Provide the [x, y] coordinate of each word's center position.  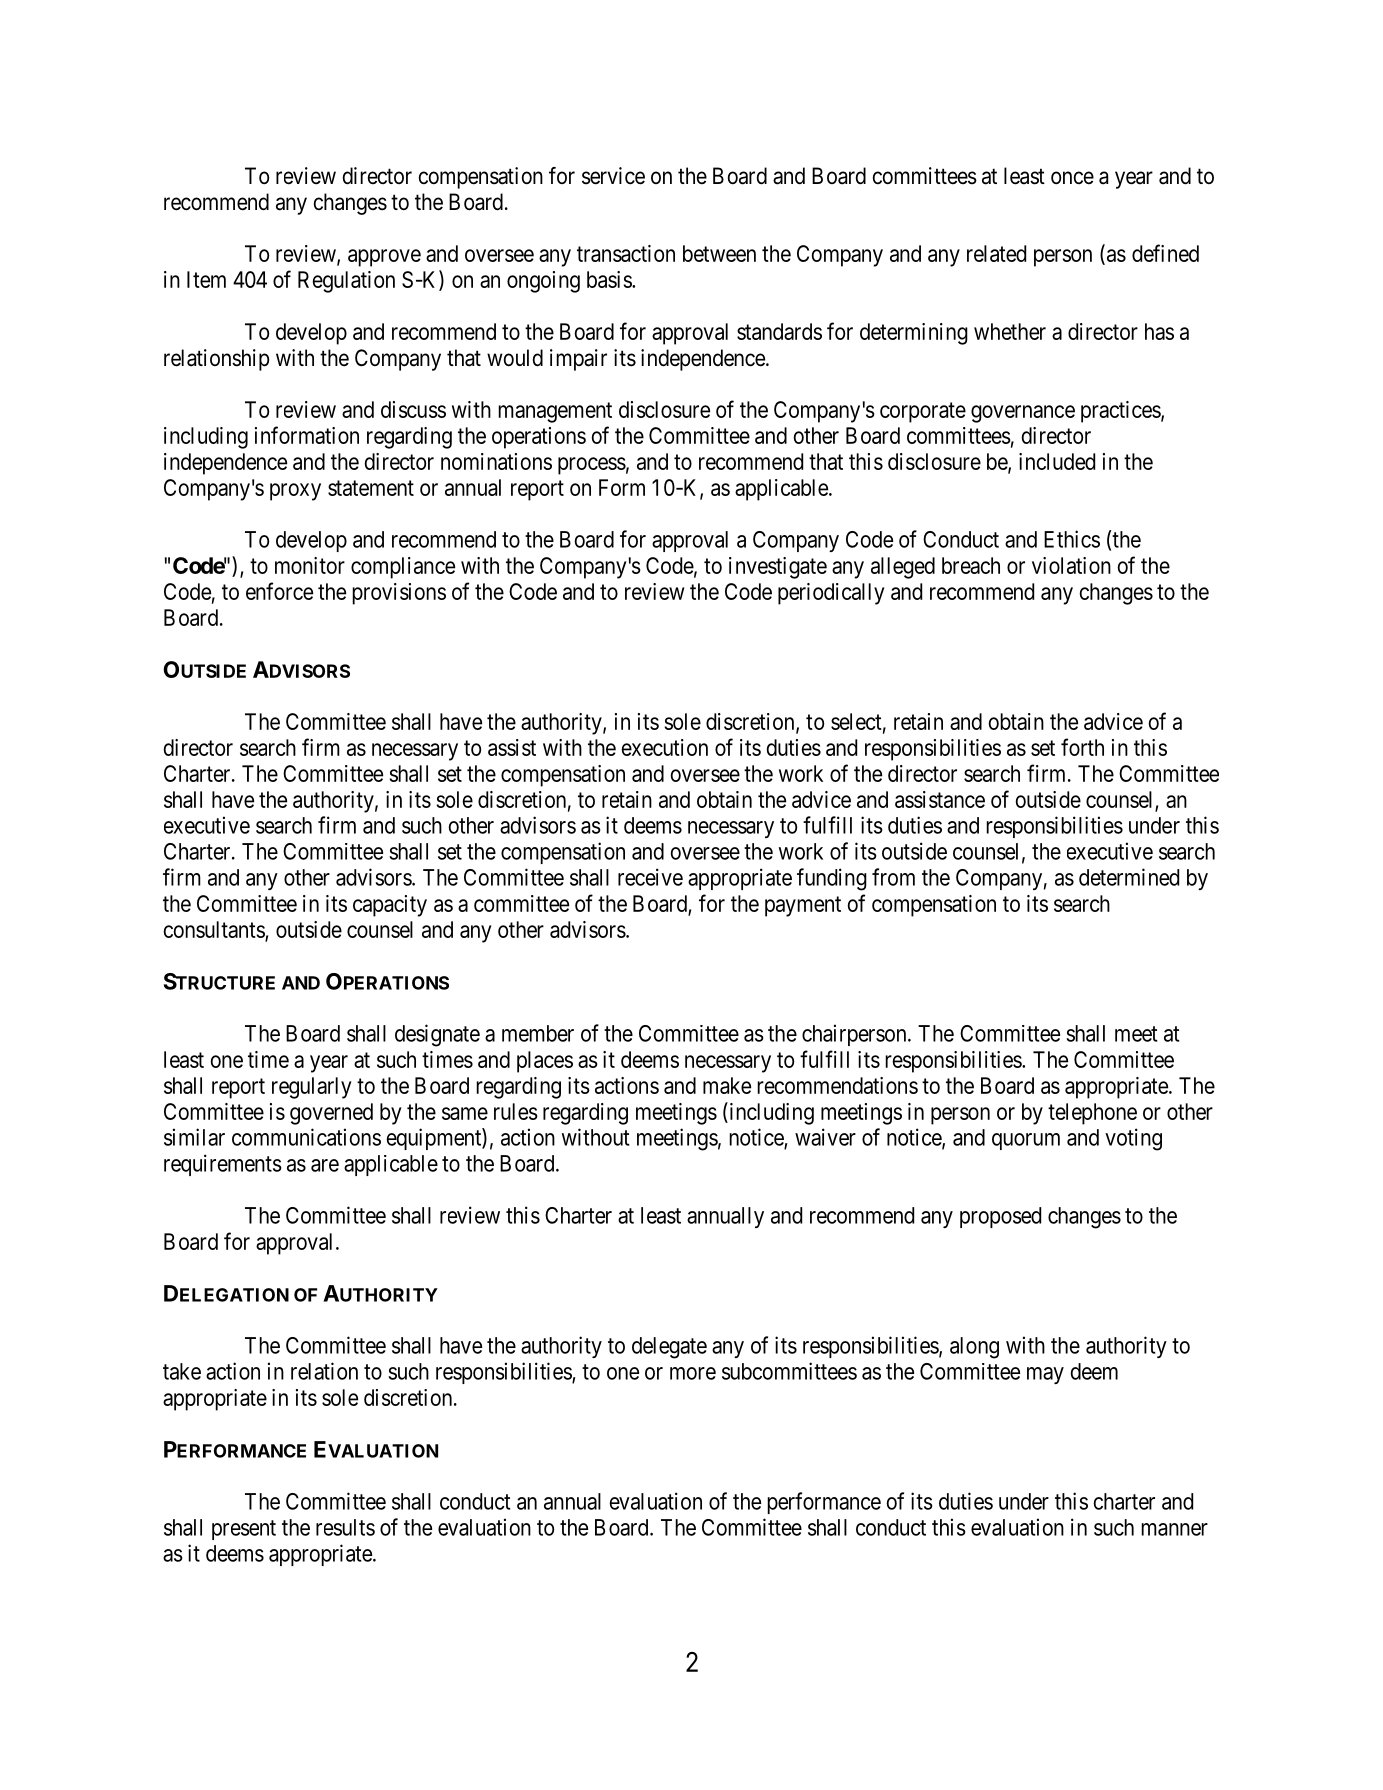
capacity [390, 906]
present [244, 1530]
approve [384, 258]
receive [650, 877]
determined [1129, 877]
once [1072, 178]
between [719, 253]
